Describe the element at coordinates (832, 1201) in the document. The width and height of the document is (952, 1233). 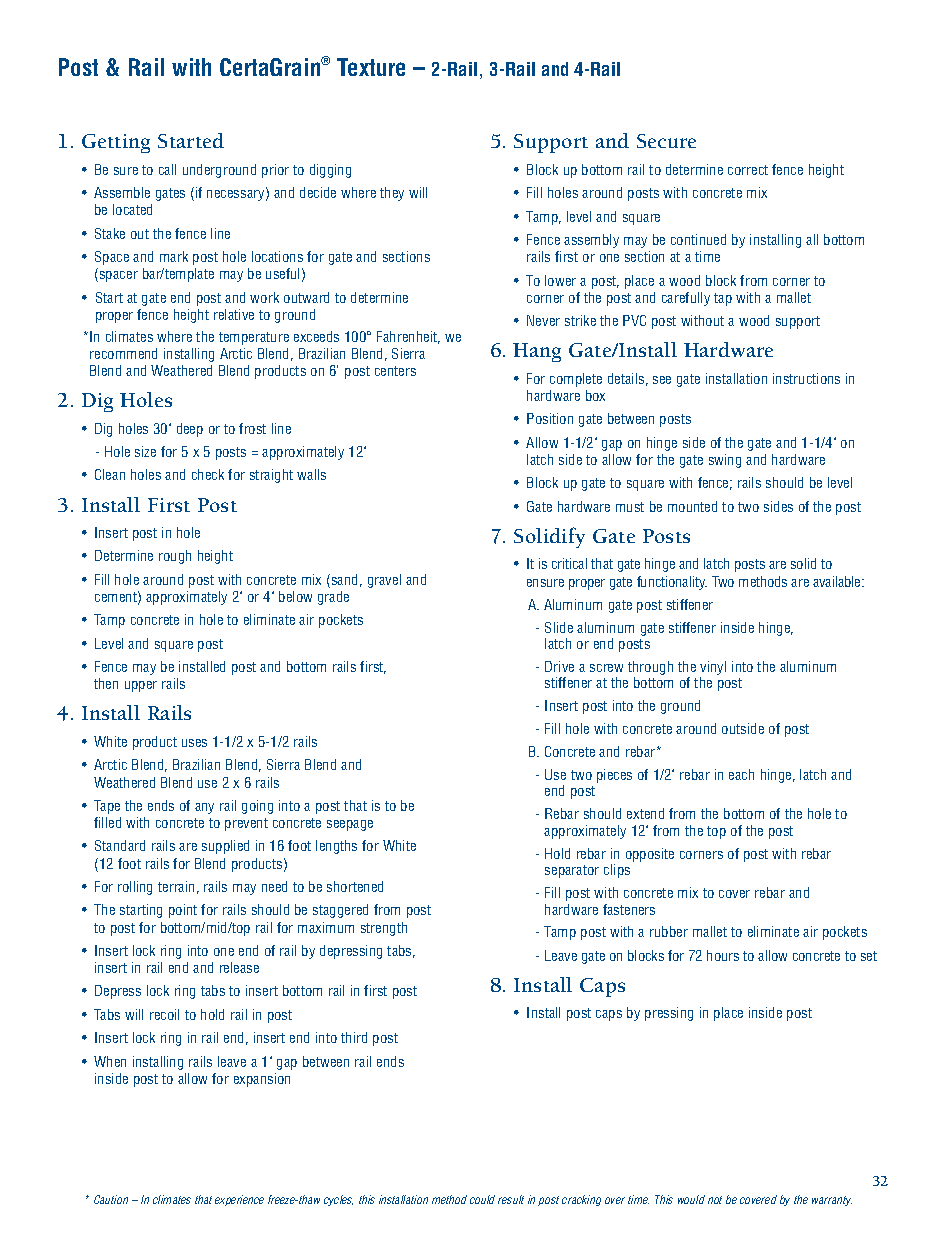
I see `warranty` at that location.
